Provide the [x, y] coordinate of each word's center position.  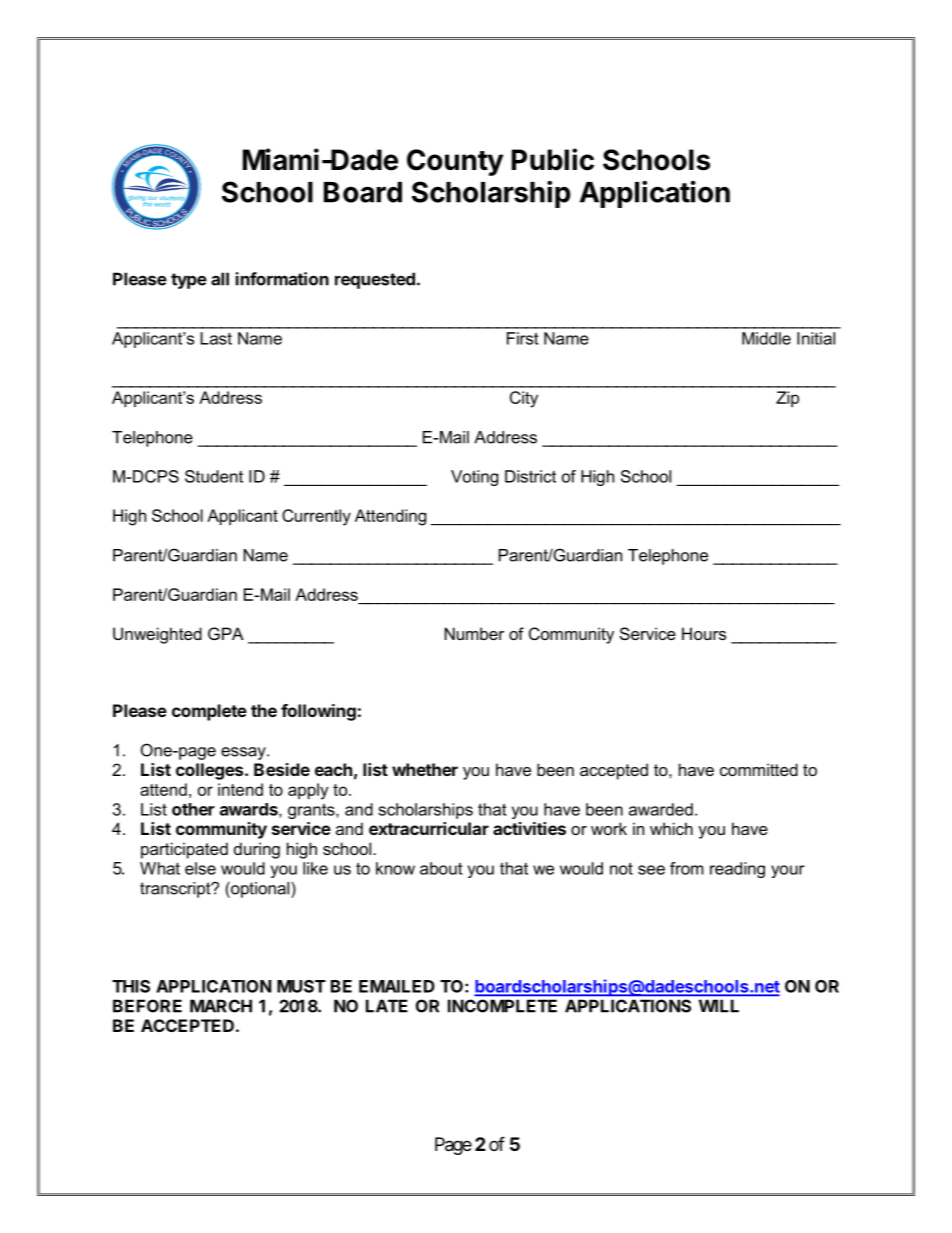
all [220, 279]
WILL [719, 1006]
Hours [704, 633]
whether [425, 769]
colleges [211, 771]
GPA [226, 633]
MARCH [221, 1006]
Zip [787, 399]
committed [759, 769]
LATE [387, 1006]
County [455, 162]
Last [216, 338]
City [524, 399]
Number [474, 633]
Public [553, 159]
